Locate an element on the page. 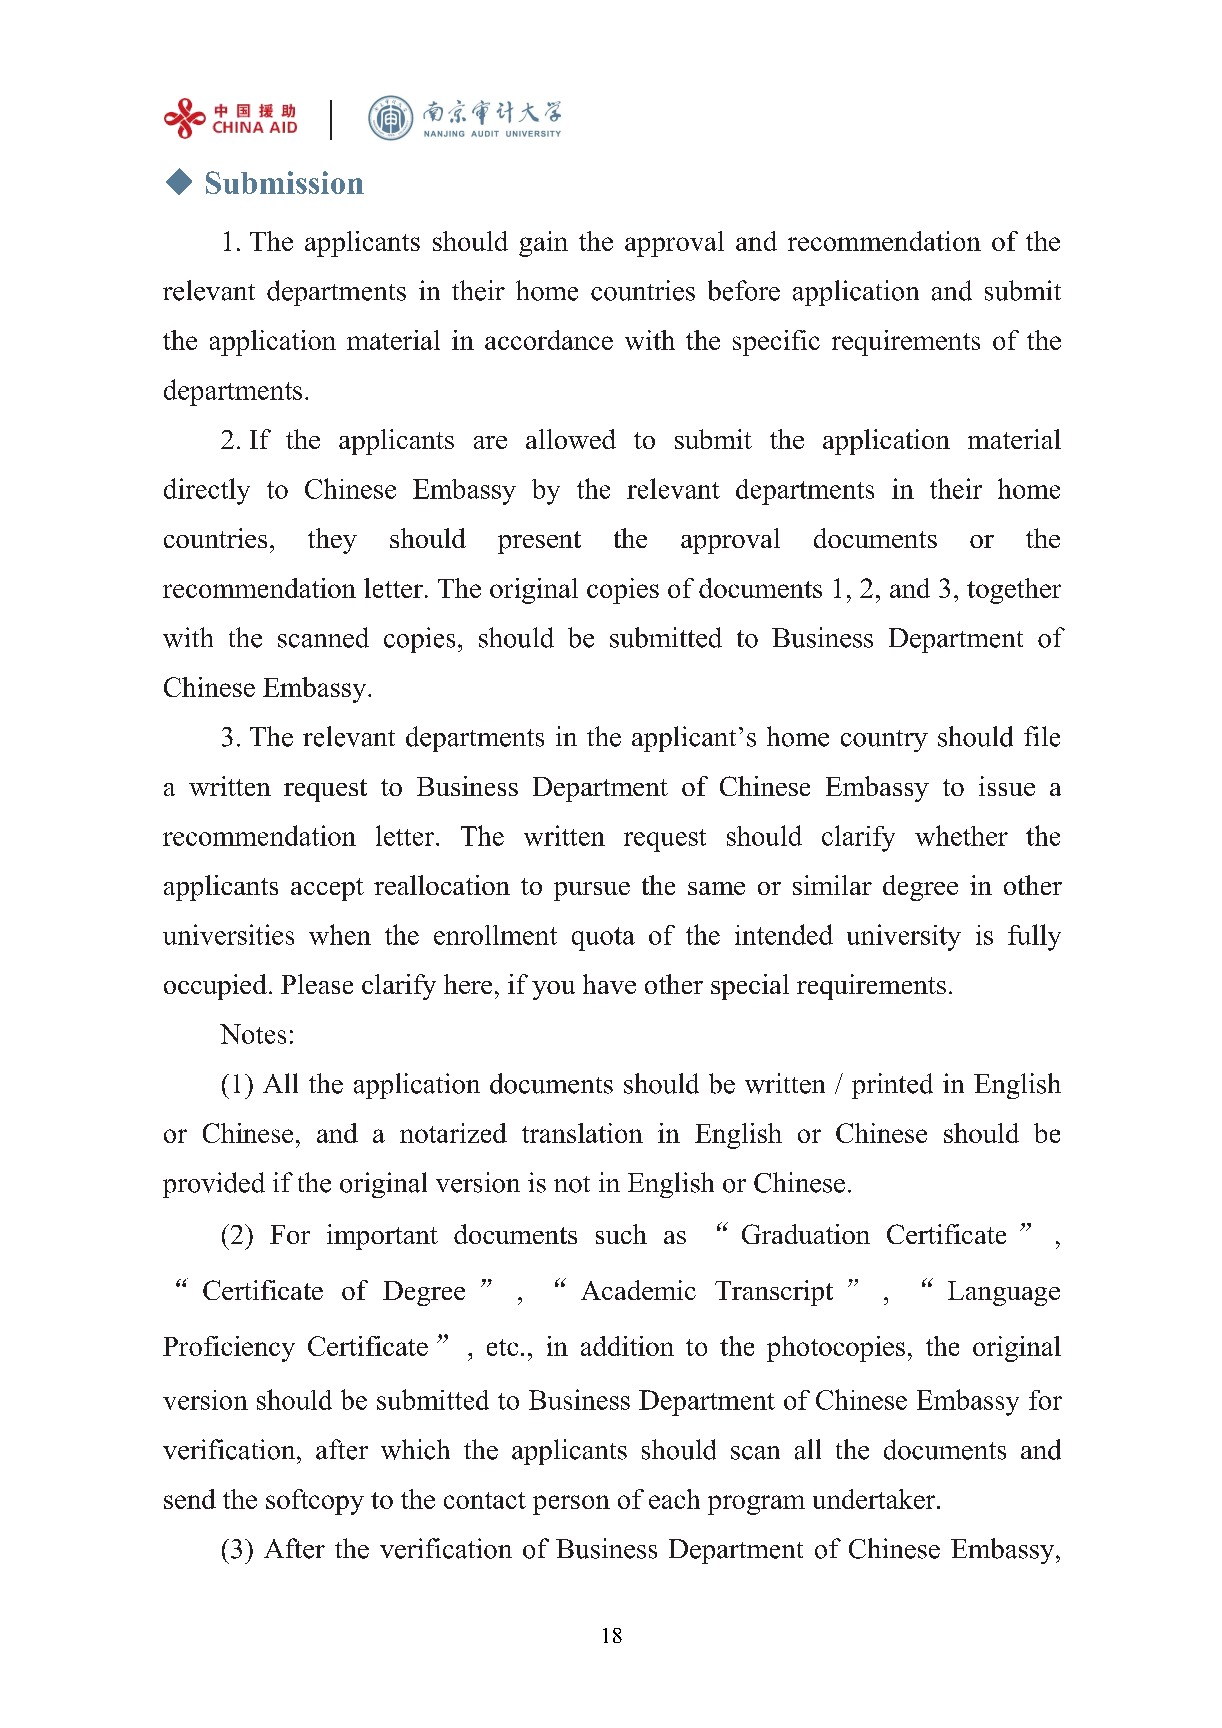 Image resolution: width=1222 pixels, height=1728 pixels. printed is located at coordinates (892, 1086).
